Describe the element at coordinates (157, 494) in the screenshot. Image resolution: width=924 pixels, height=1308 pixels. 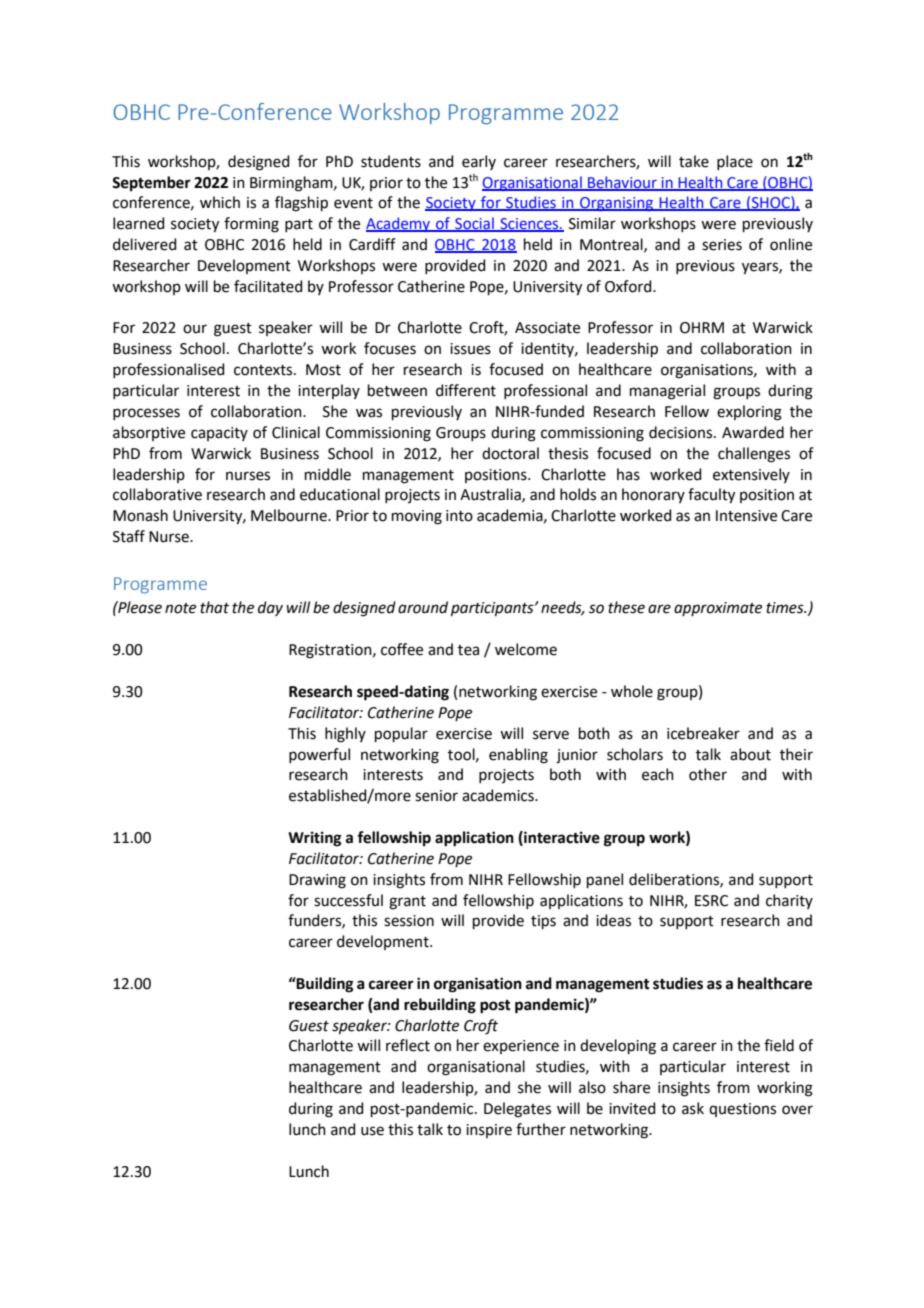
I see `collaborative` at that location.
